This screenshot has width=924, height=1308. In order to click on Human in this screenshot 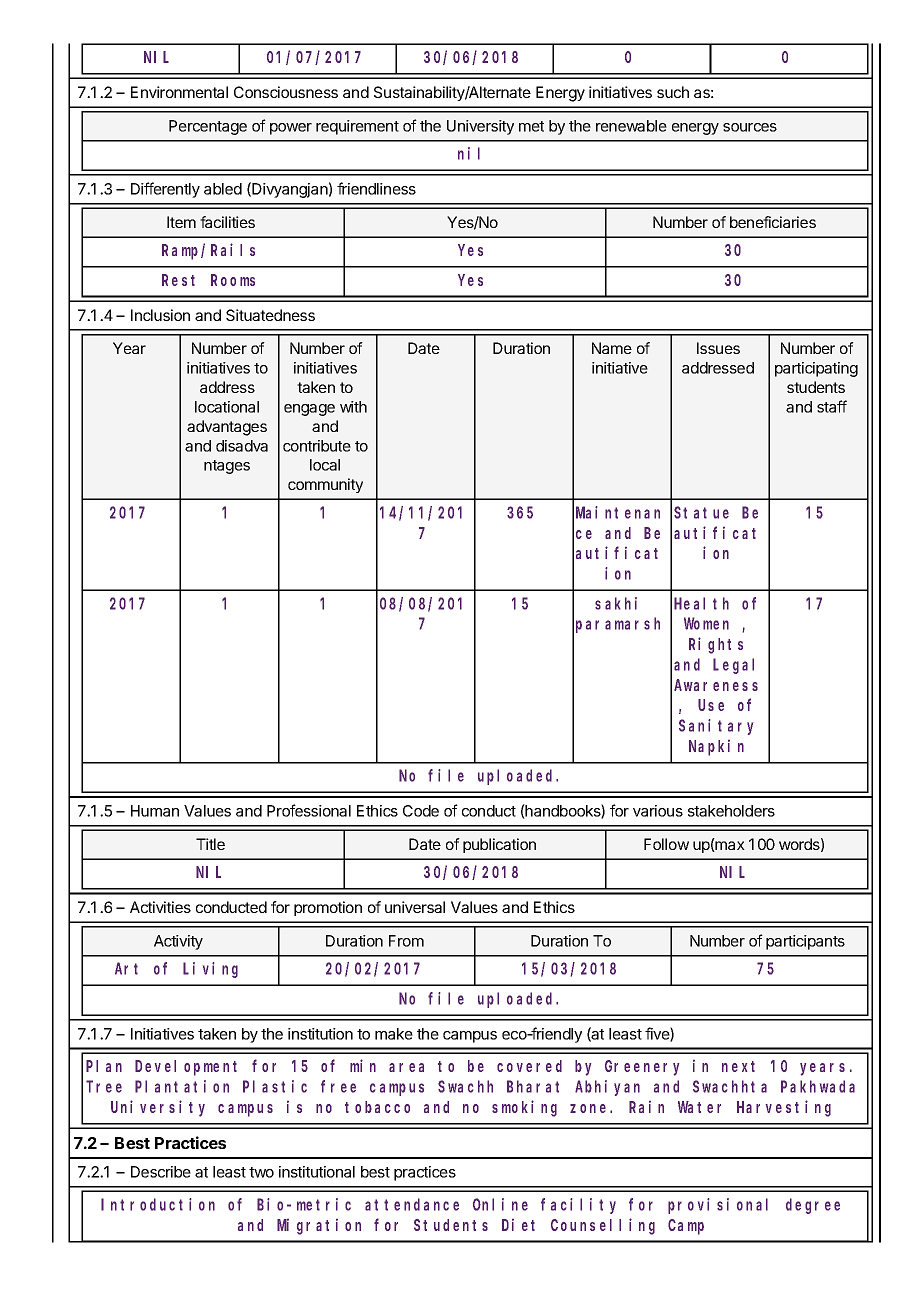, I will do `click(155, 811)`.
